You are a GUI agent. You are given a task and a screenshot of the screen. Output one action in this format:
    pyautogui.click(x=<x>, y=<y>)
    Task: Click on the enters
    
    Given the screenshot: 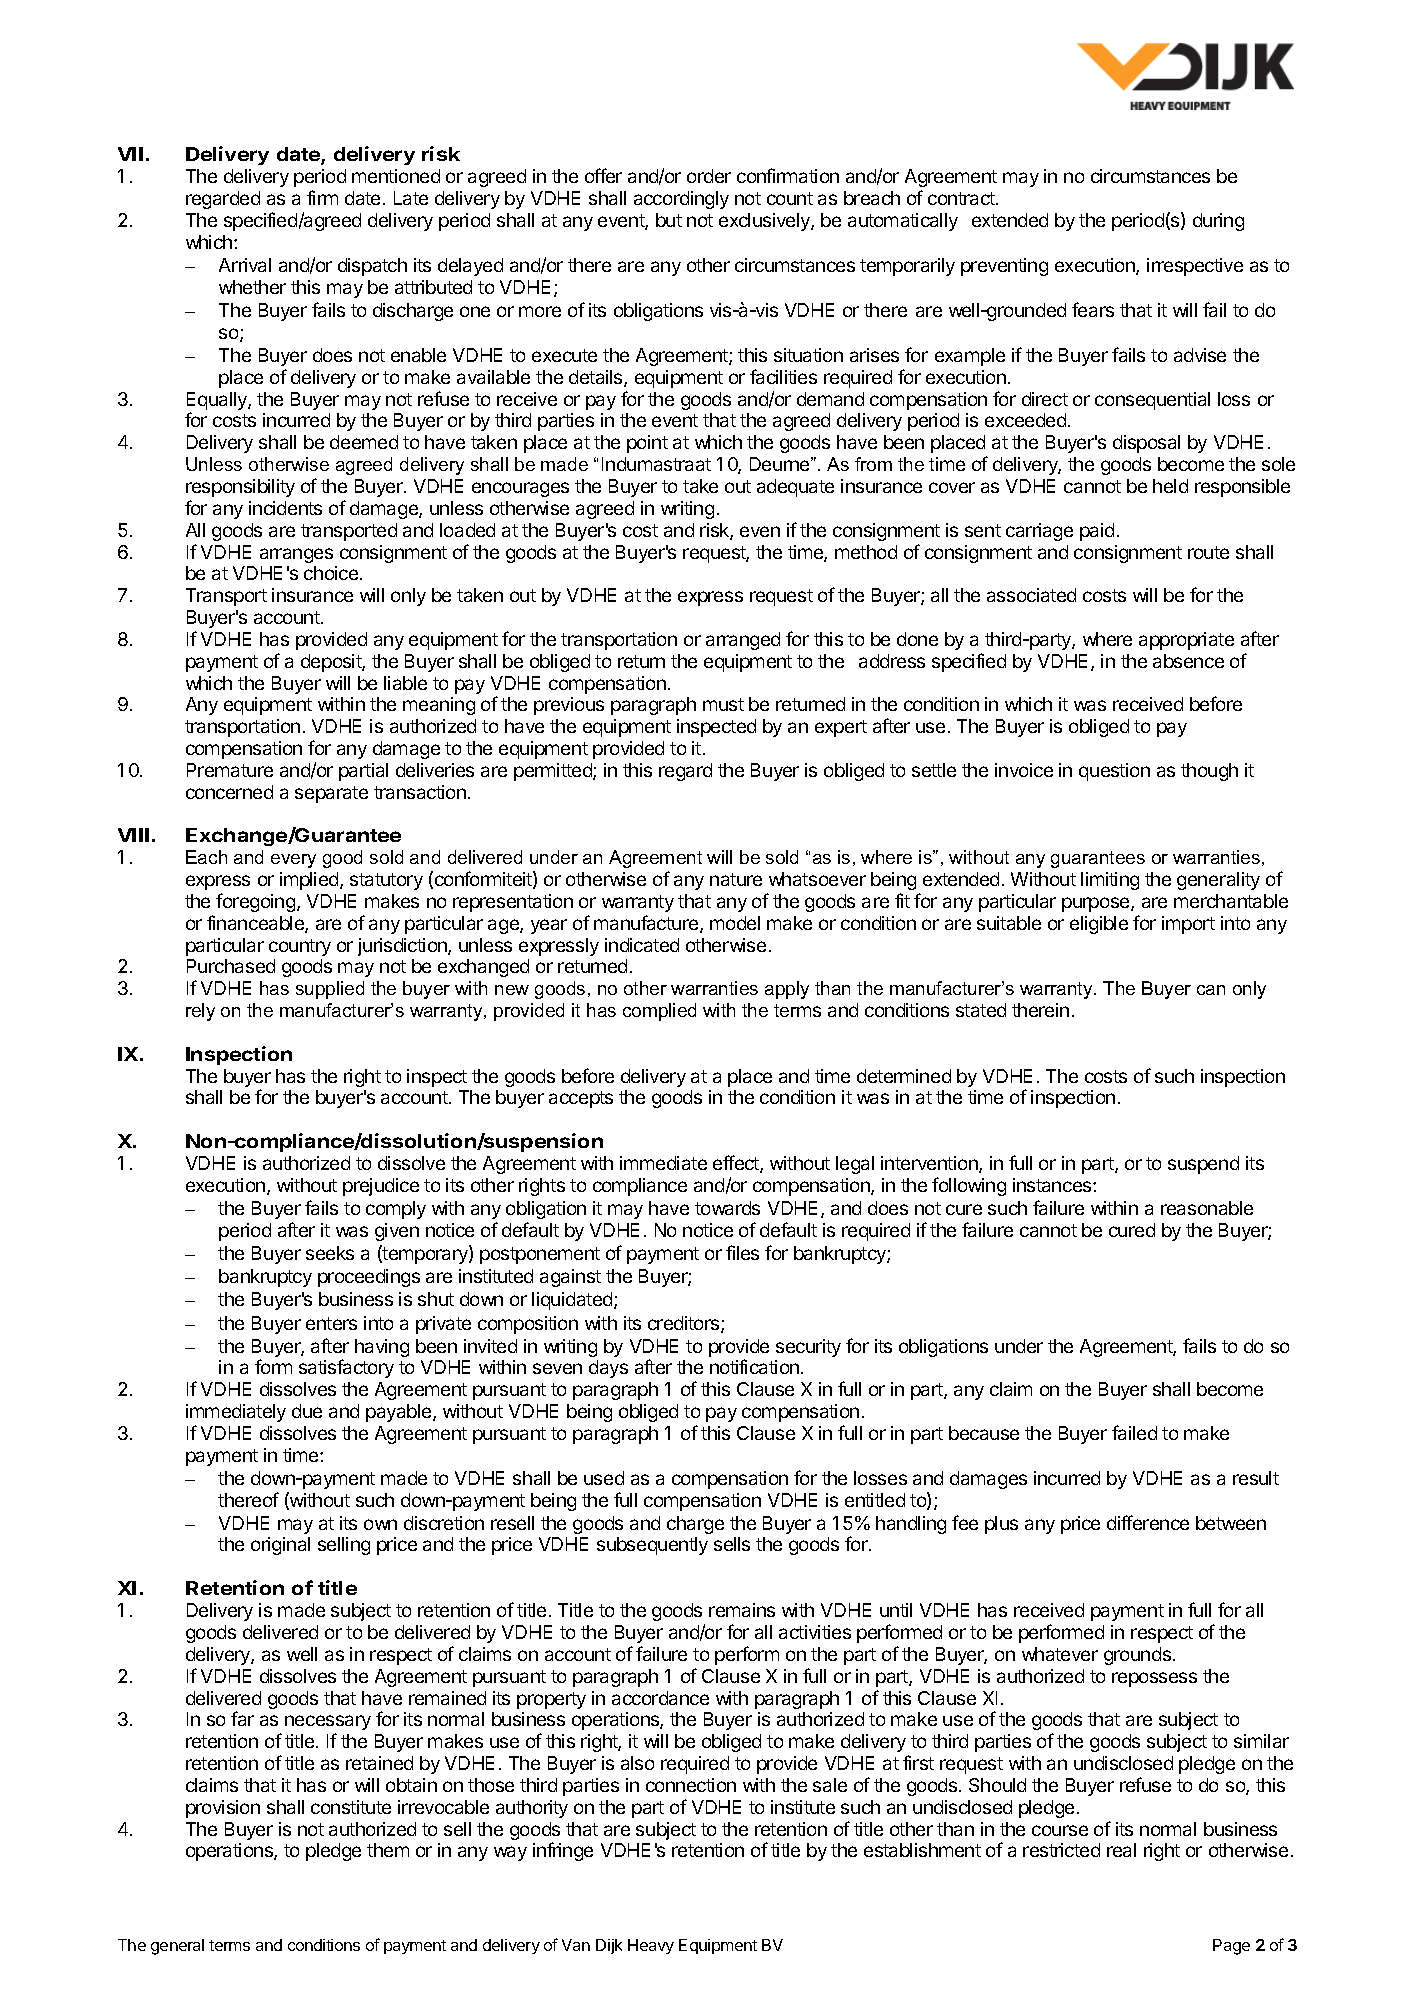 What is the action you would take?
    pyautogui.click(x=331, y=1323)
